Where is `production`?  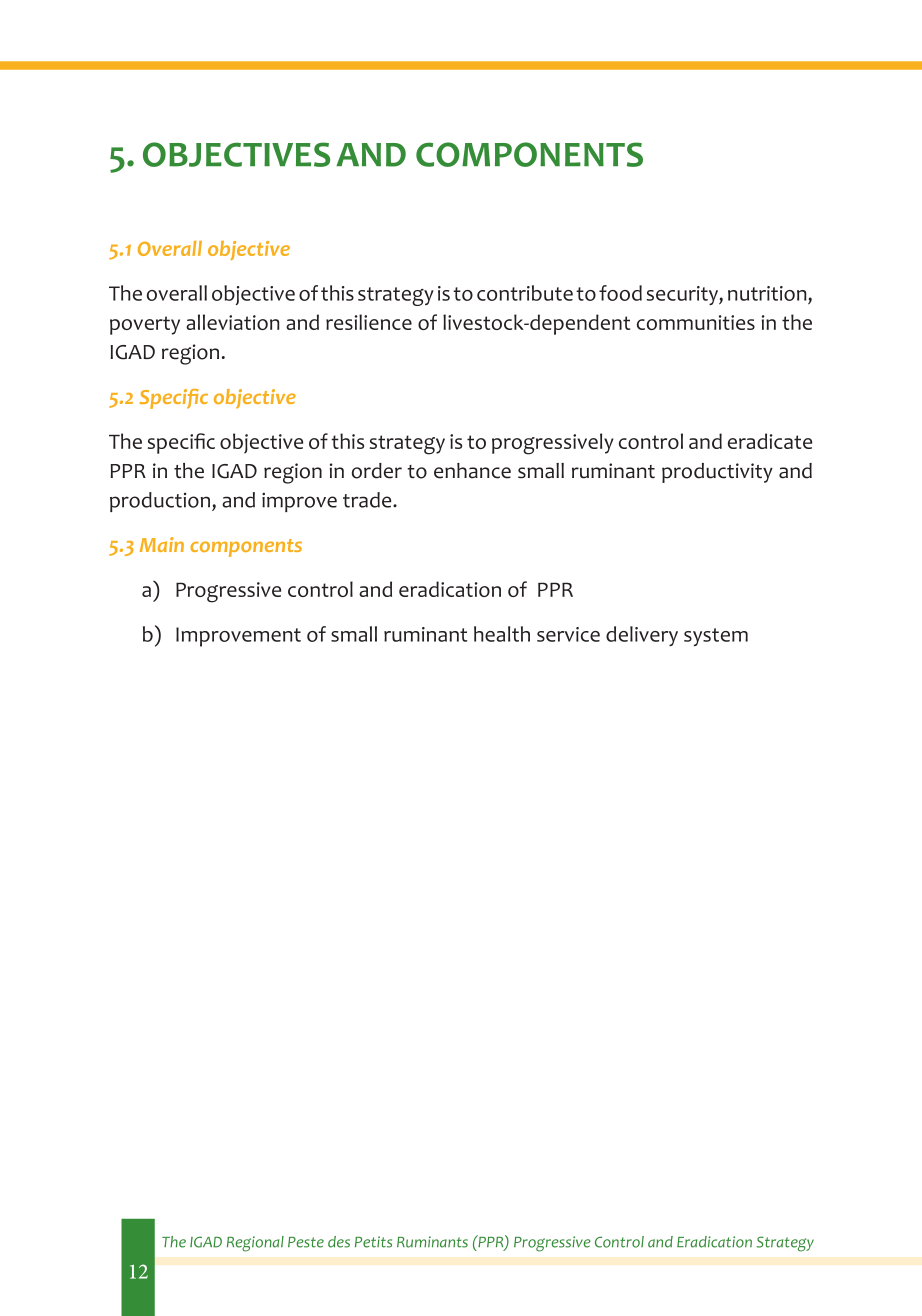 production is located at coordinates (161, 502).
